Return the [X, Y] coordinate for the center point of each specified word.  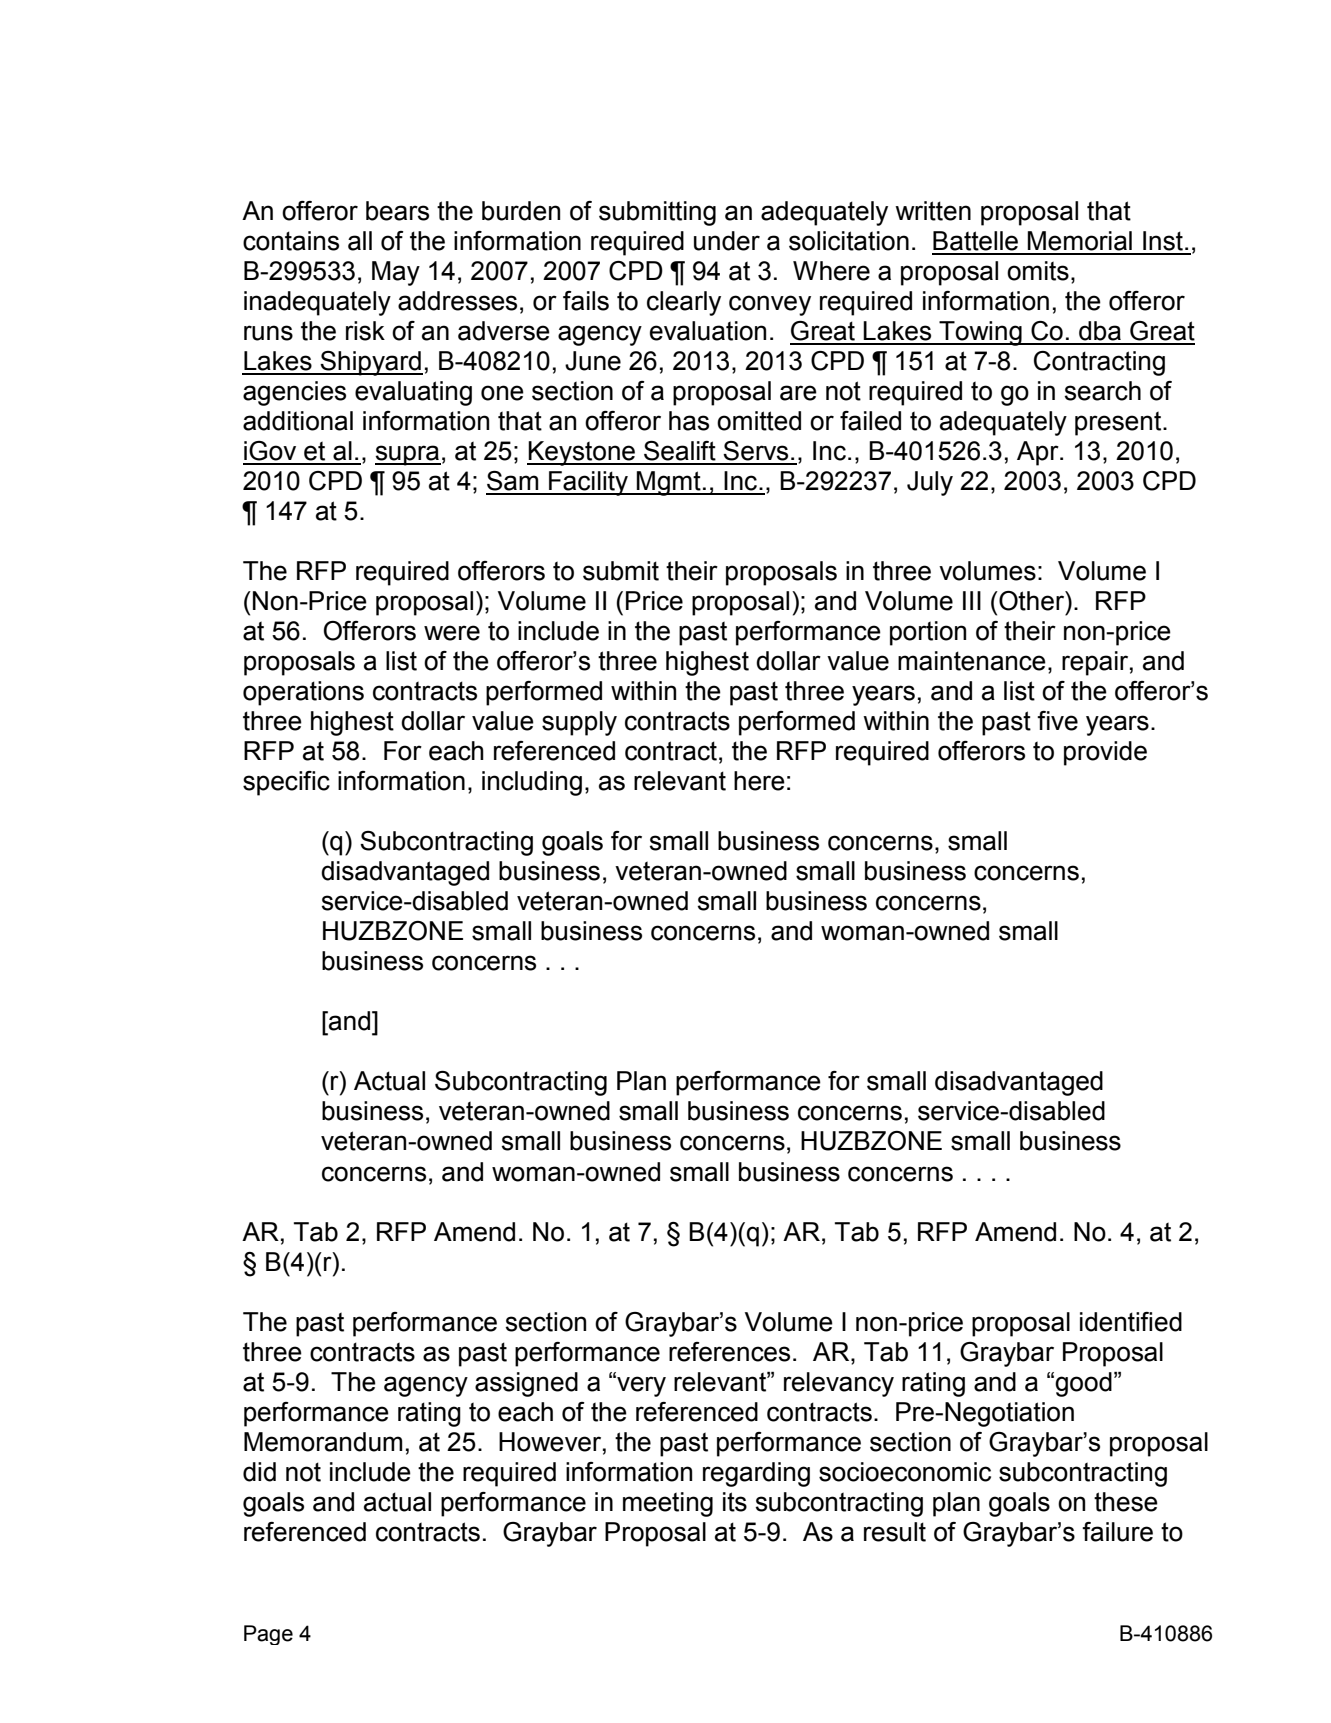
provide [1105, 753]
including [532, 783]
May [396, 273]
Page [268, 1635]
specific [286, 783]
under [727, 241]
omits [1038, 271]
